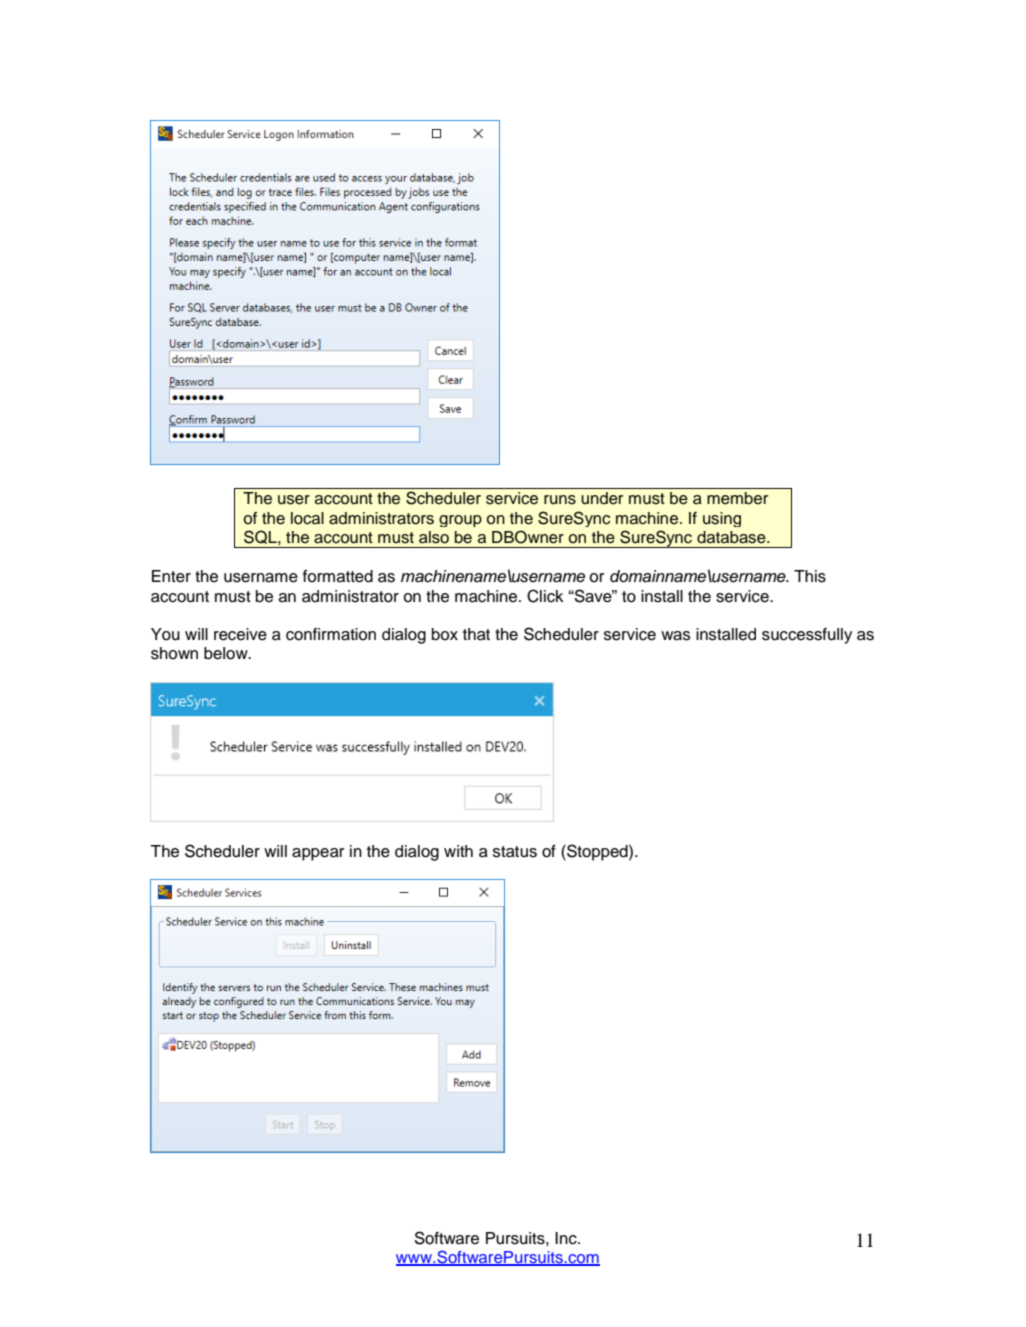 The image size is (1026, 1327). What do you see at coordinates (515, 852) in the image?
I see `status` at bounding box center [515, 852].
